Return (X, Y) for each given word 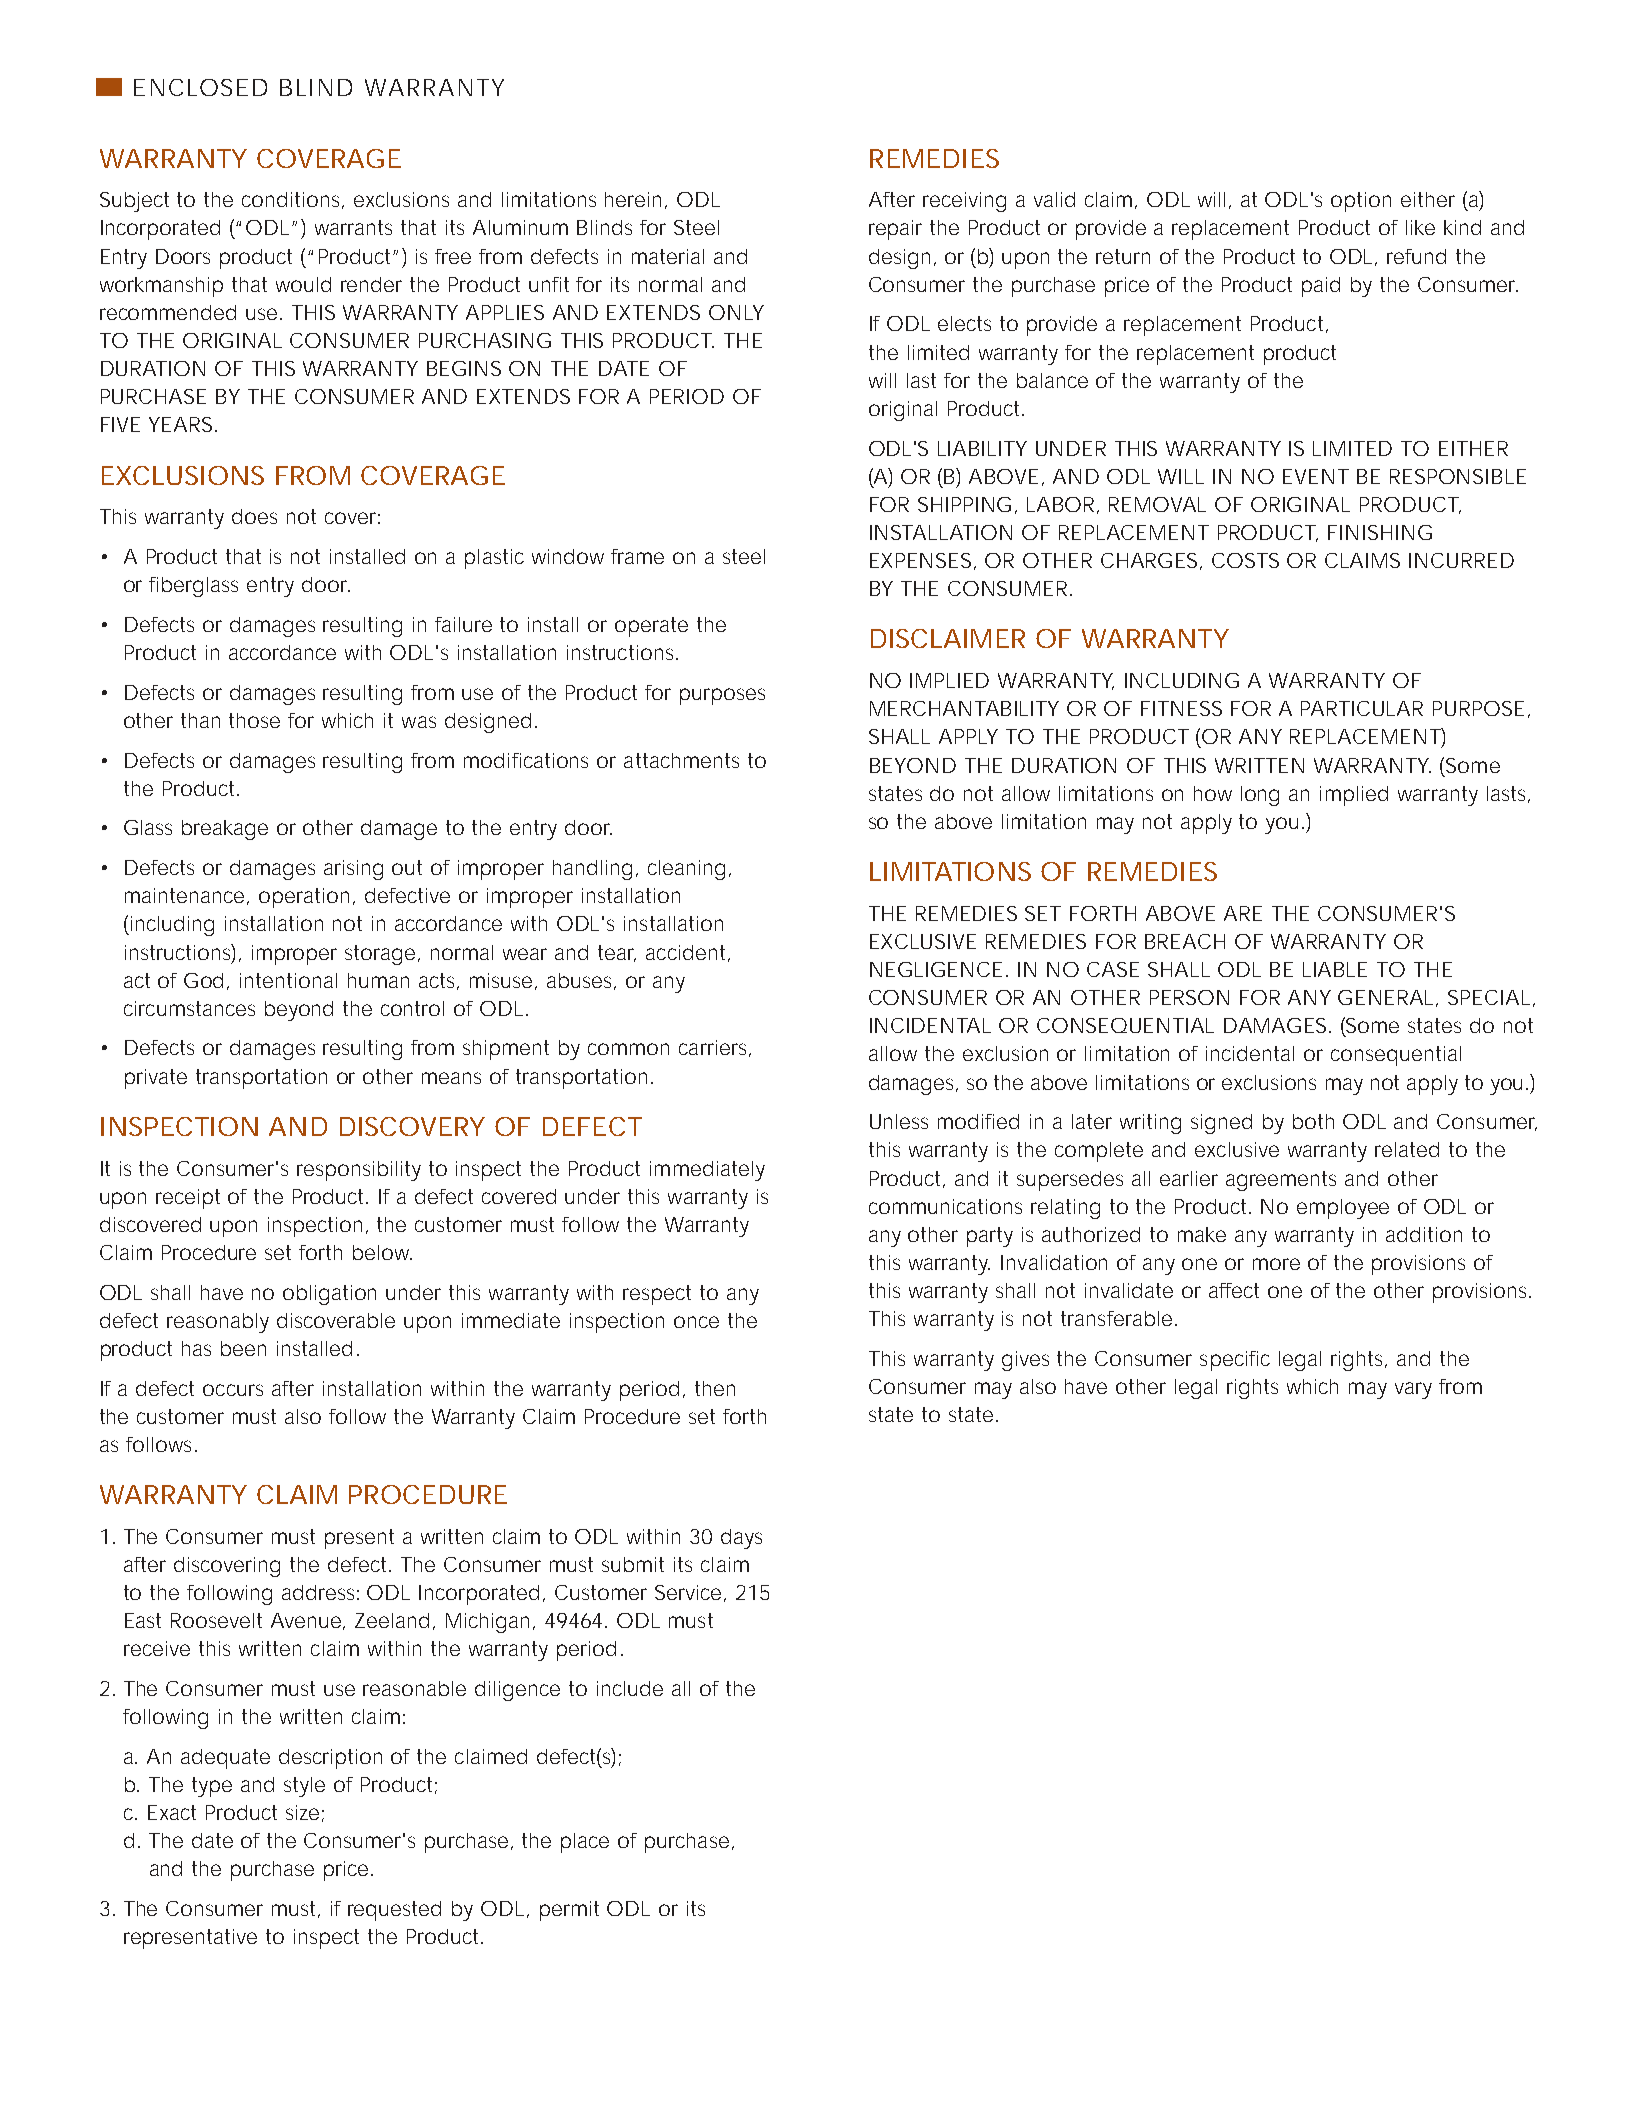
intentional (288, 980)
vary (1413, 1390)
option (1361, 202)
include (630, 1688)
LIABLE (1335, 969)
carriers (715, 1048)
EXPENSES (922, 561)
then (715, 1388)
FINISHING (1380, 532)
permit (569, 1911)
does (254, 516)
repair (895, 230)
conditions (293, 200)
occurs (233, 1390)
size (302, 1812)
